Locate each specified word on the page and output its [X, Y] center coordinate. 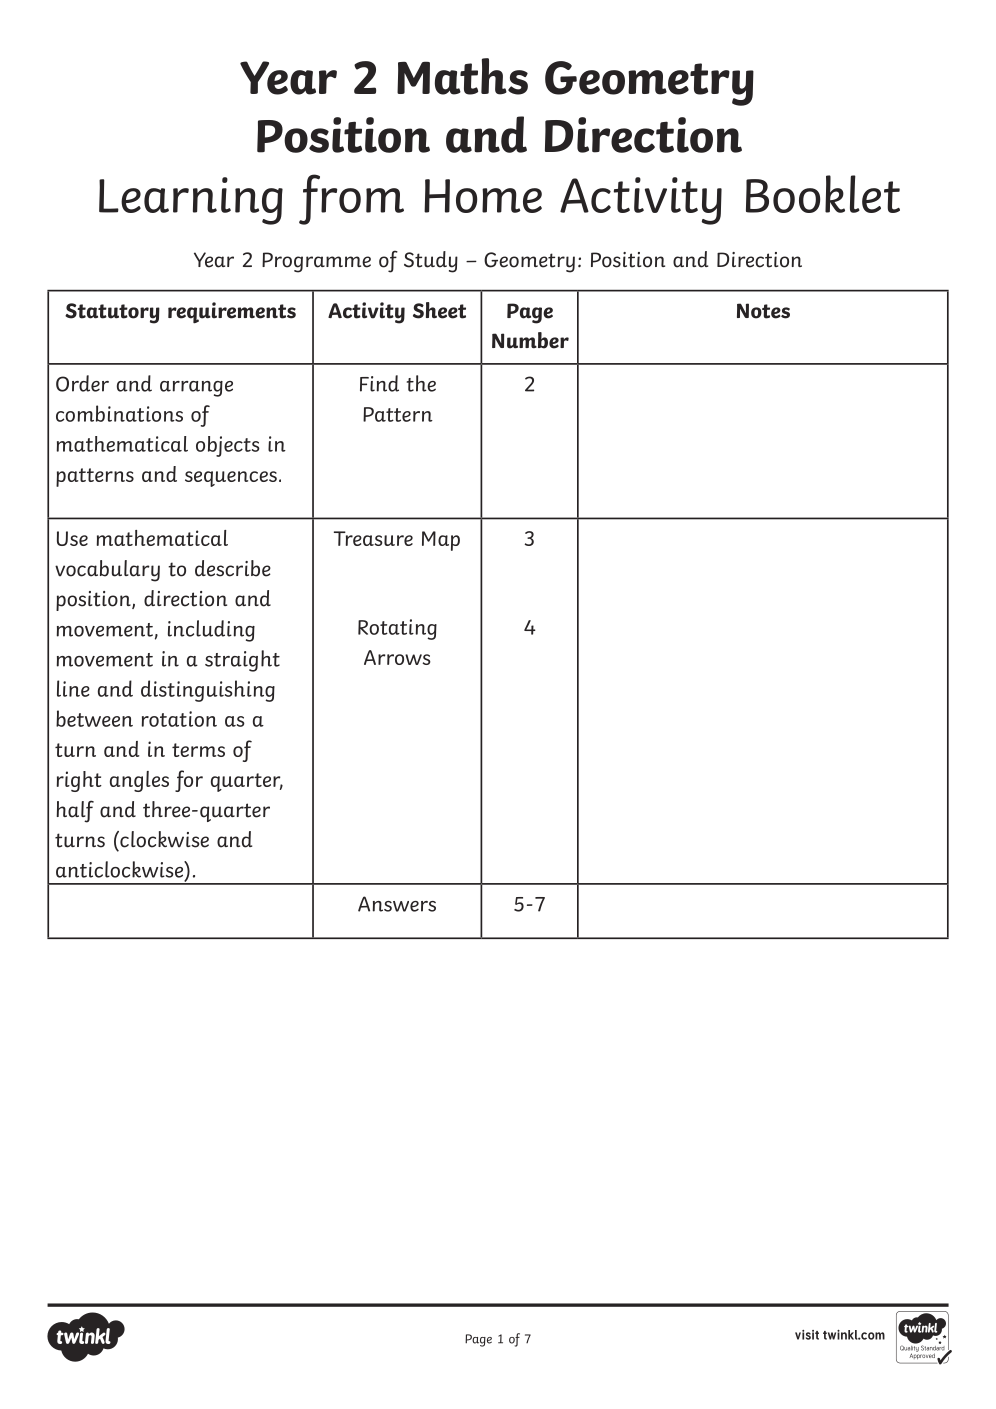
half [75, 811]
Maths [462, 76]
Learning [191, 201]
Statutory [112, 313]
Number [530, 340]
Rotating [397, 629]
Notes [763, 311]
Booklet [823, 194]
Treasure [373, 538]
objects [228, 446]
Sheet [439, 310]
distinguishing [208, 691]
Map [441, 541]
